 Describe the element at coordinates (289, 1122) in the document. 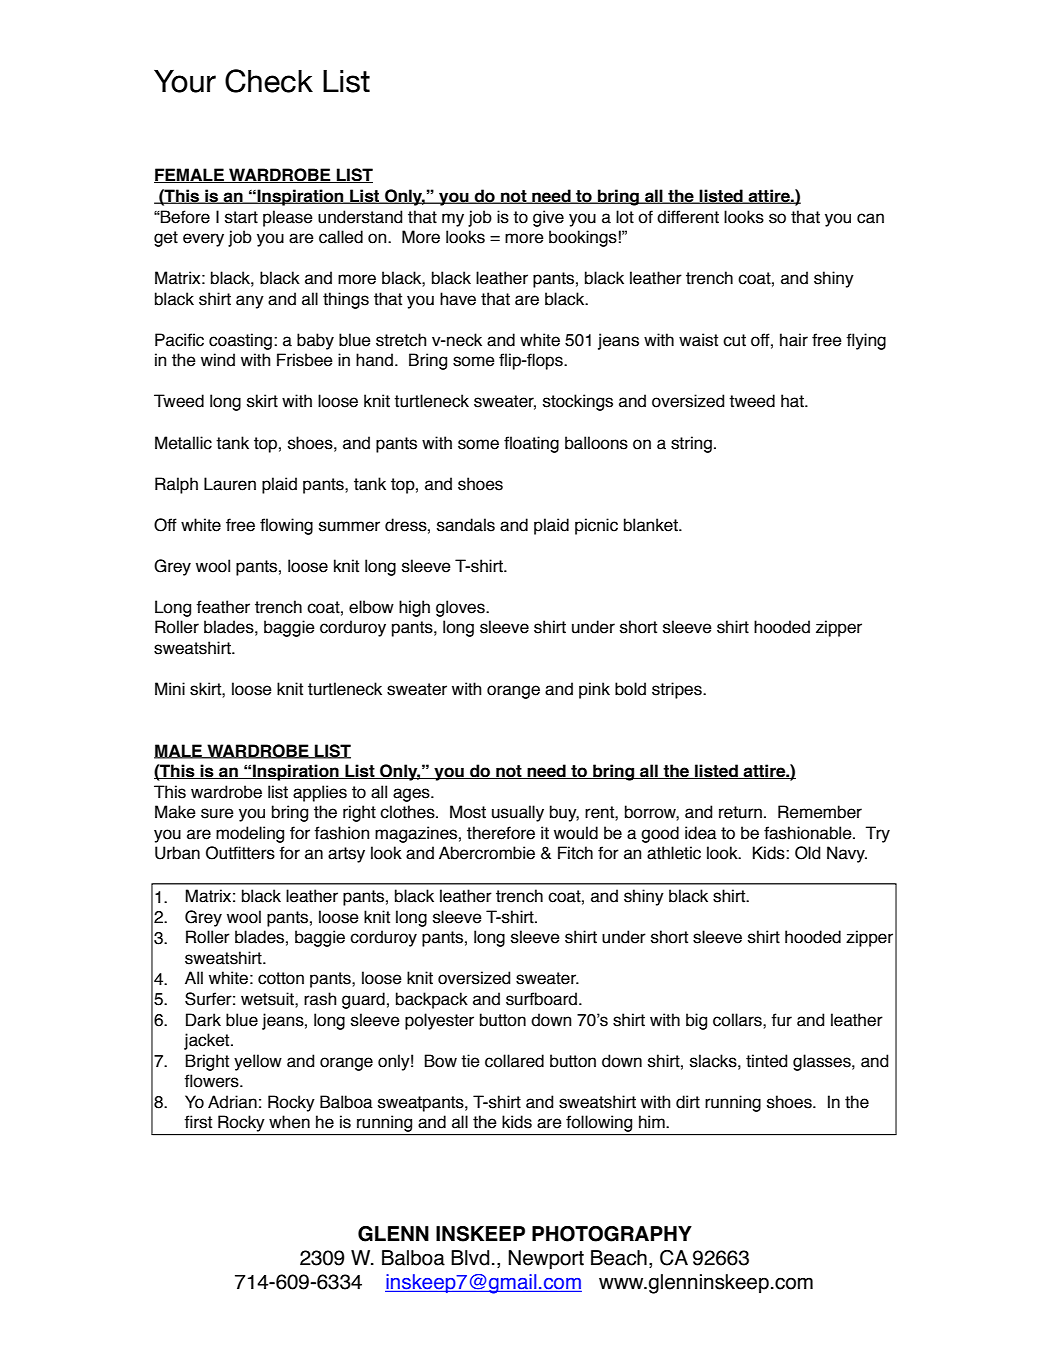

I see `when` at that location.
